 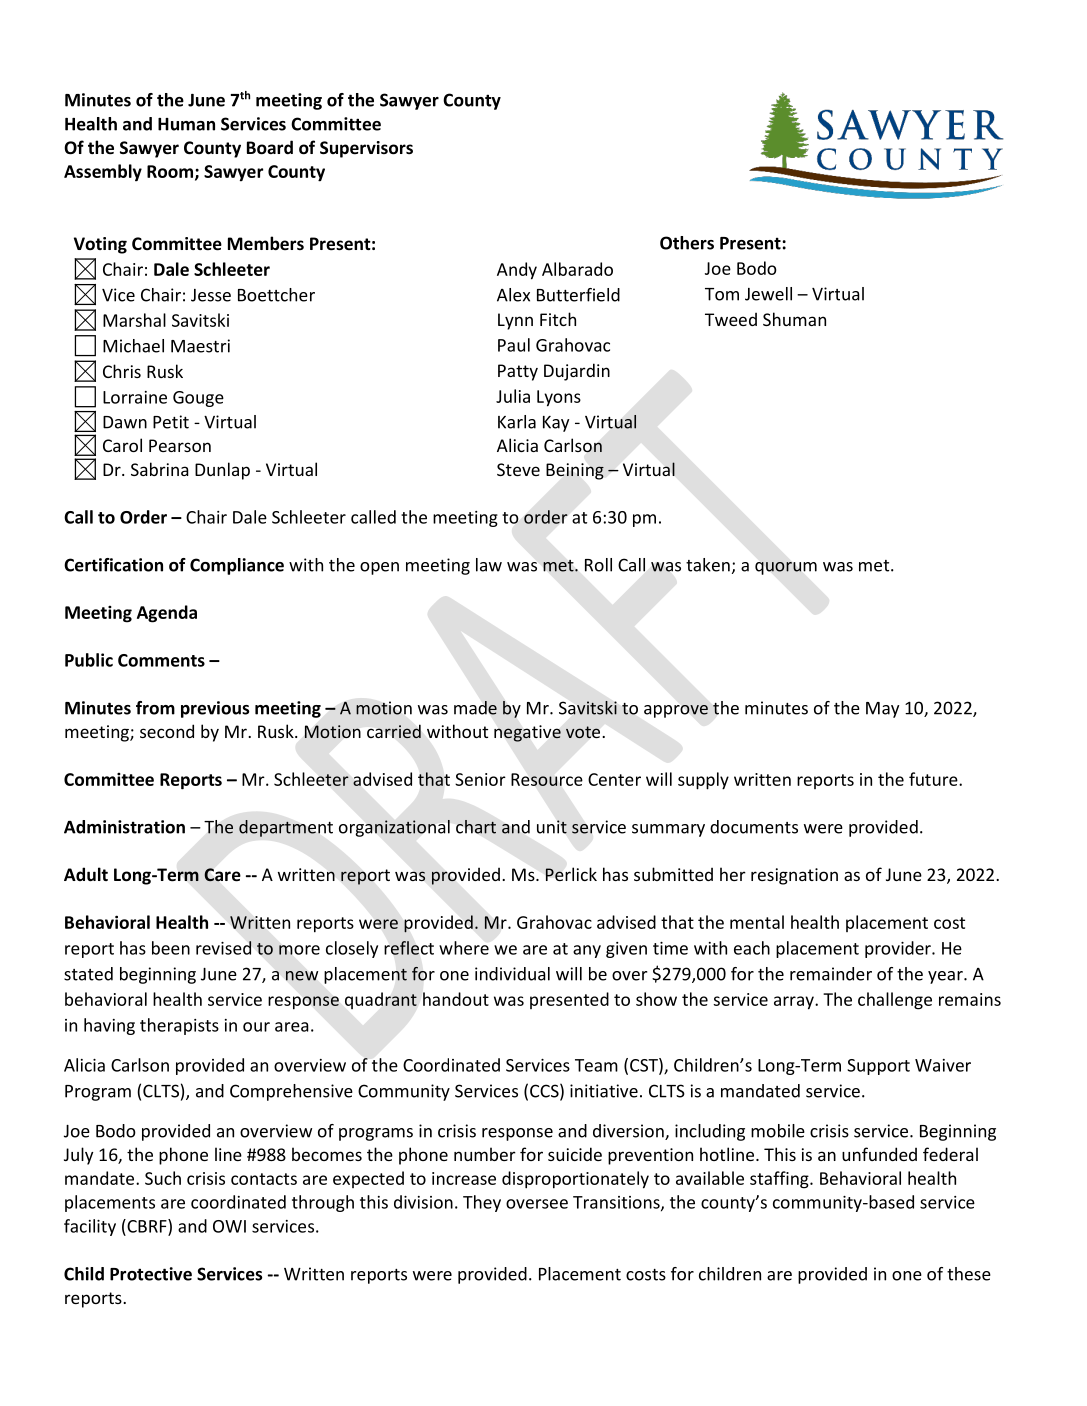 What do you see at coordinates (969, 1274) in the screenshot?
I see `these` at bounding box center [969, 1274].
